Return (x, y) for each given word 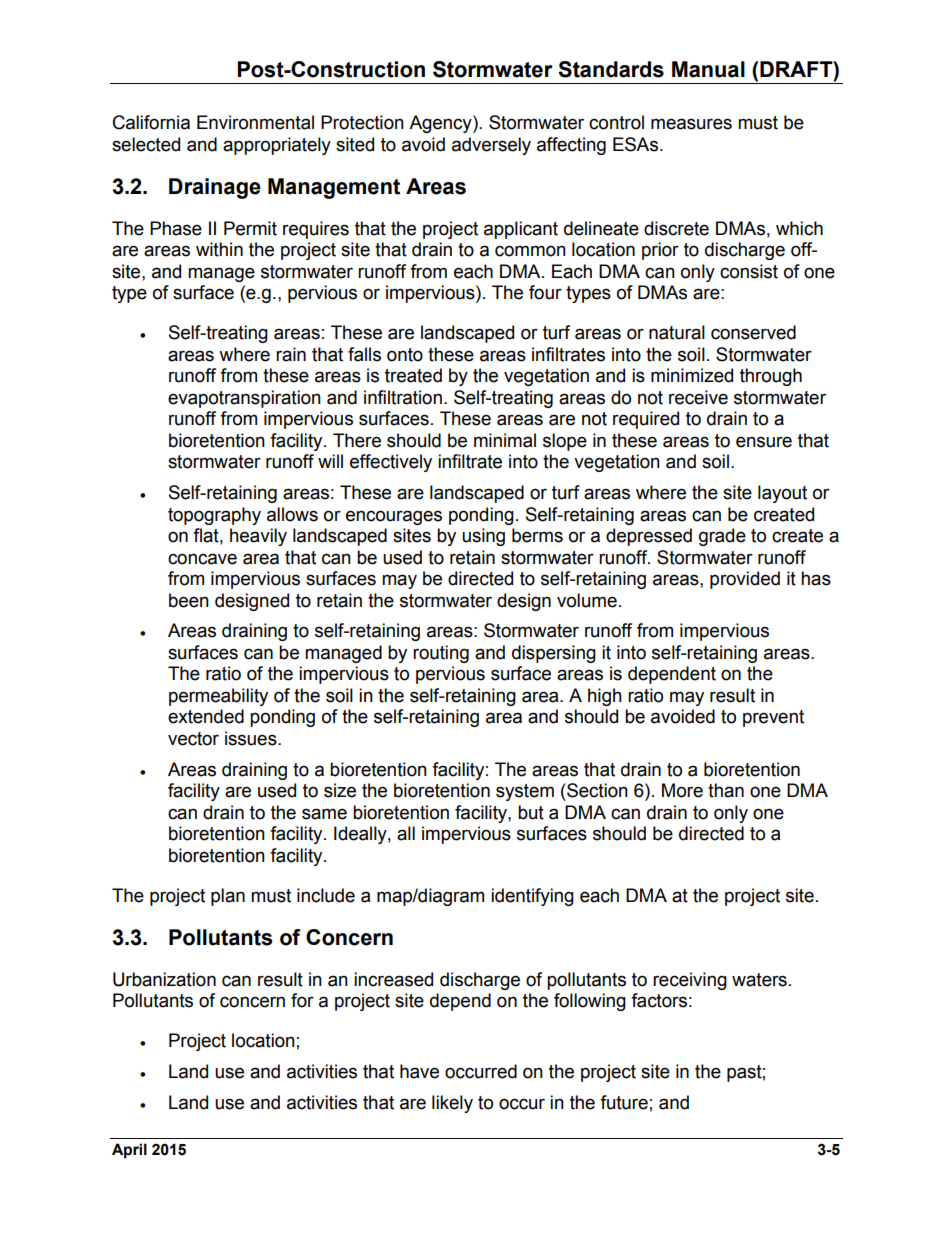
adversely (491, 146)
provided (745, 580)
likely (452, 1104)
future (624, 1102)
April (129, 1151)
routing (441, 654)
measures (691, 124)
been (189, 600)
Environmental (255, 122)
